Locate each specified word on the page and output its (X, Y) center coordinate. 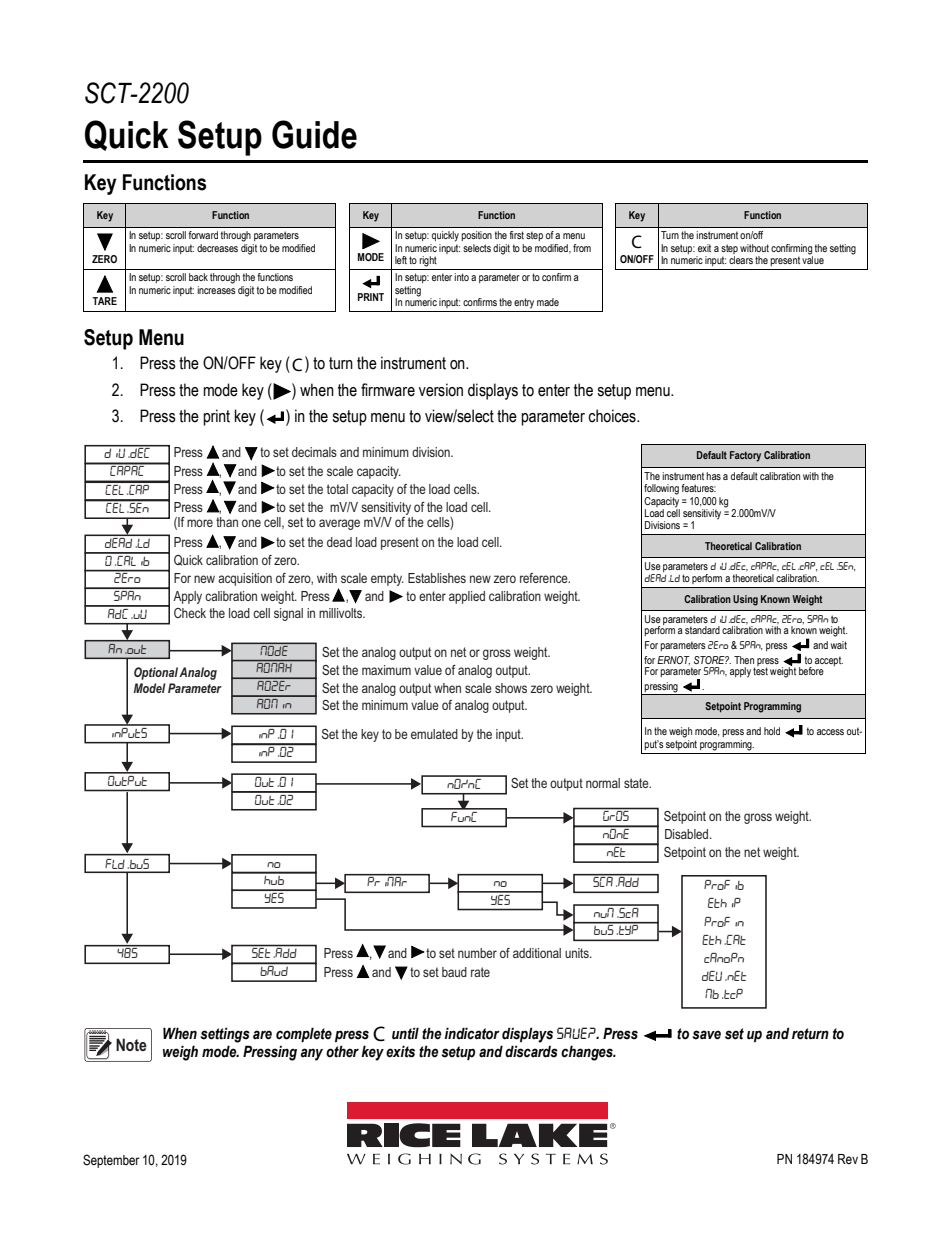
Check (190, 613)
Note (131, 1044)
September (111, 1161)
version (441, 390)
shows (511, 688)
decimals (314, 452)
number (477, 953)
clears (741, 260)
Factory (745, 456)
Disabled (688, 834)
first (516, 235)
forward (203, 235)
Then (744, 660)
